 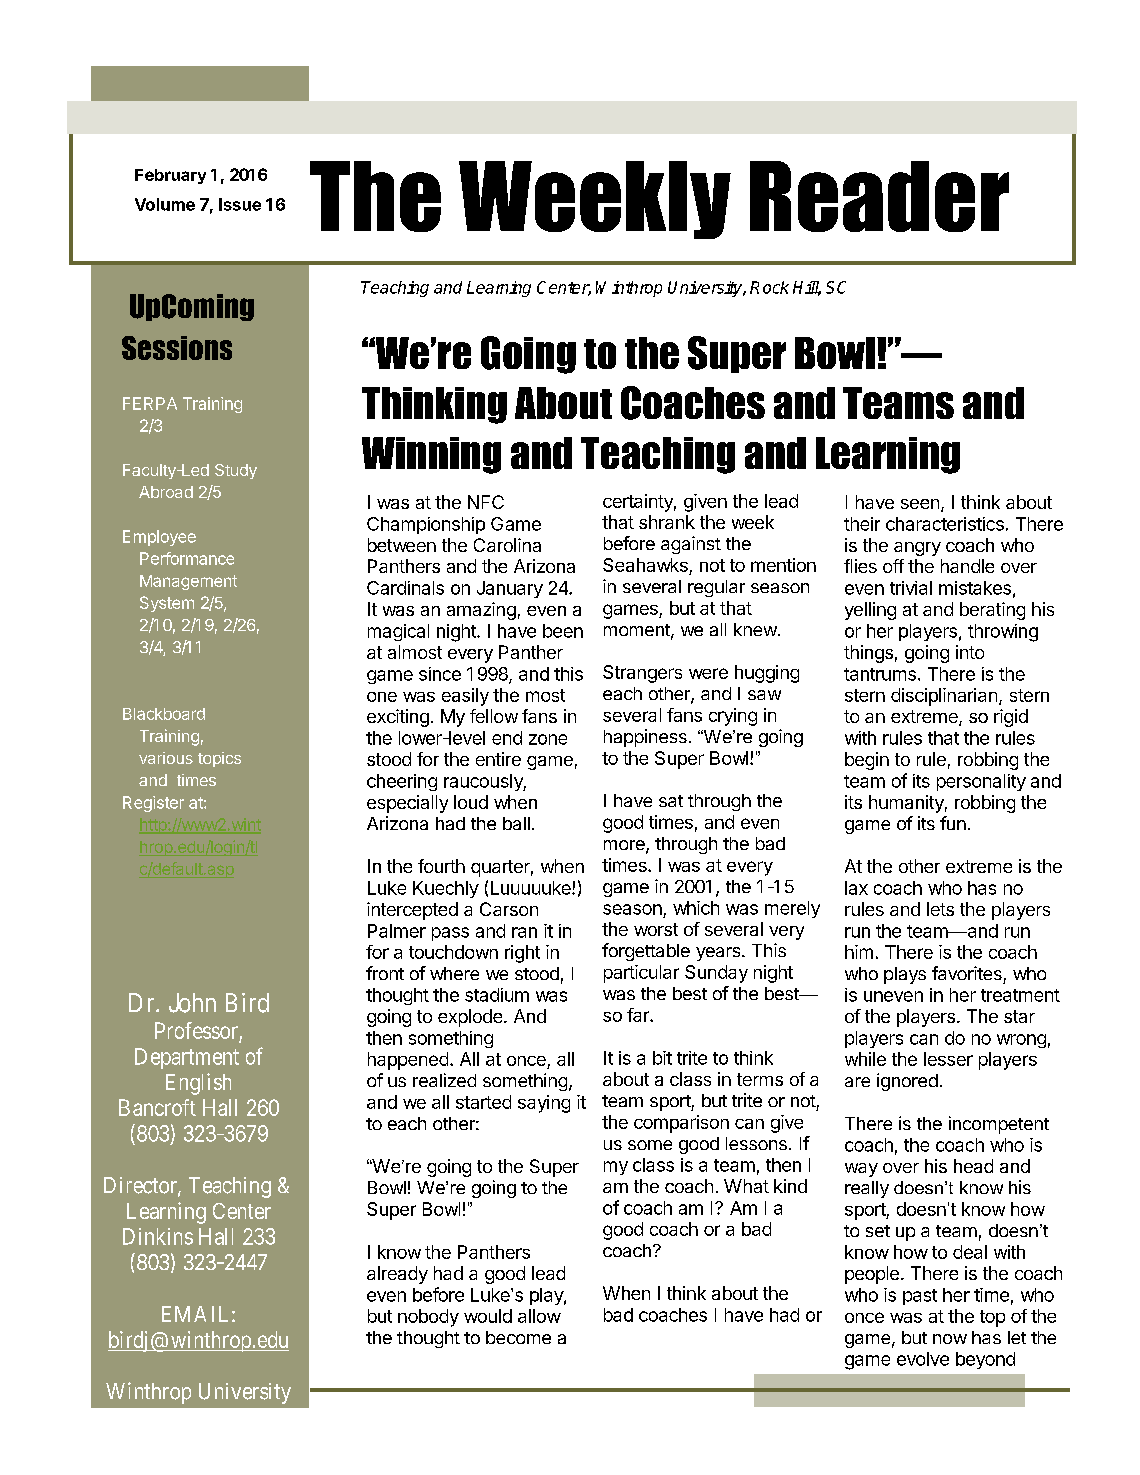 I want to click on seen, so click(x=920, y=504).
